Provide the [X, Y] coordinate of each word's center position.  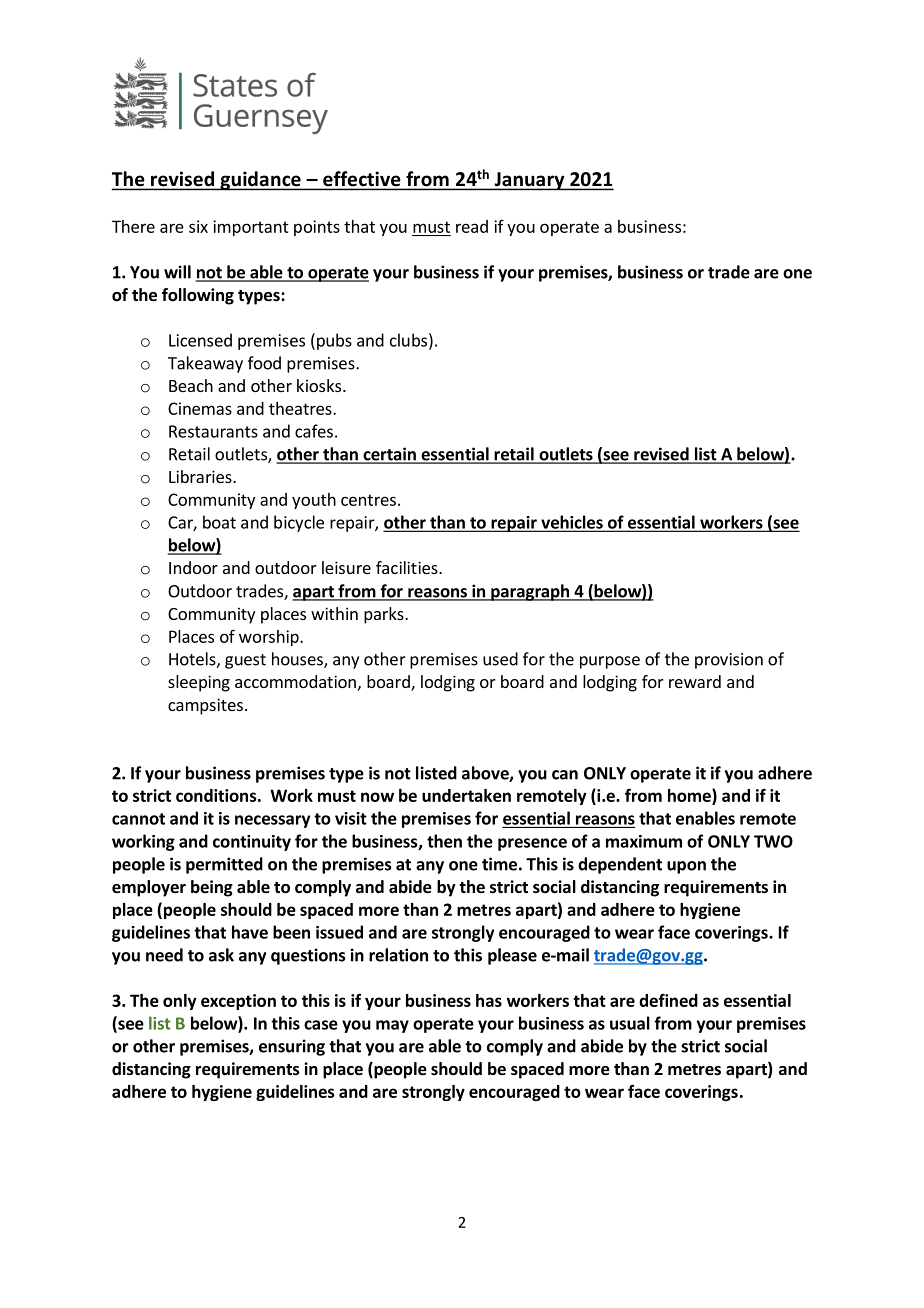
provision [729, 661]
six [198, 226]
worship [270, 638]
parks [385, 615]
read [472, 226]
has [489, 1000]
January [529, 181]
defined [668, 1000]
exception [238, 1002]
